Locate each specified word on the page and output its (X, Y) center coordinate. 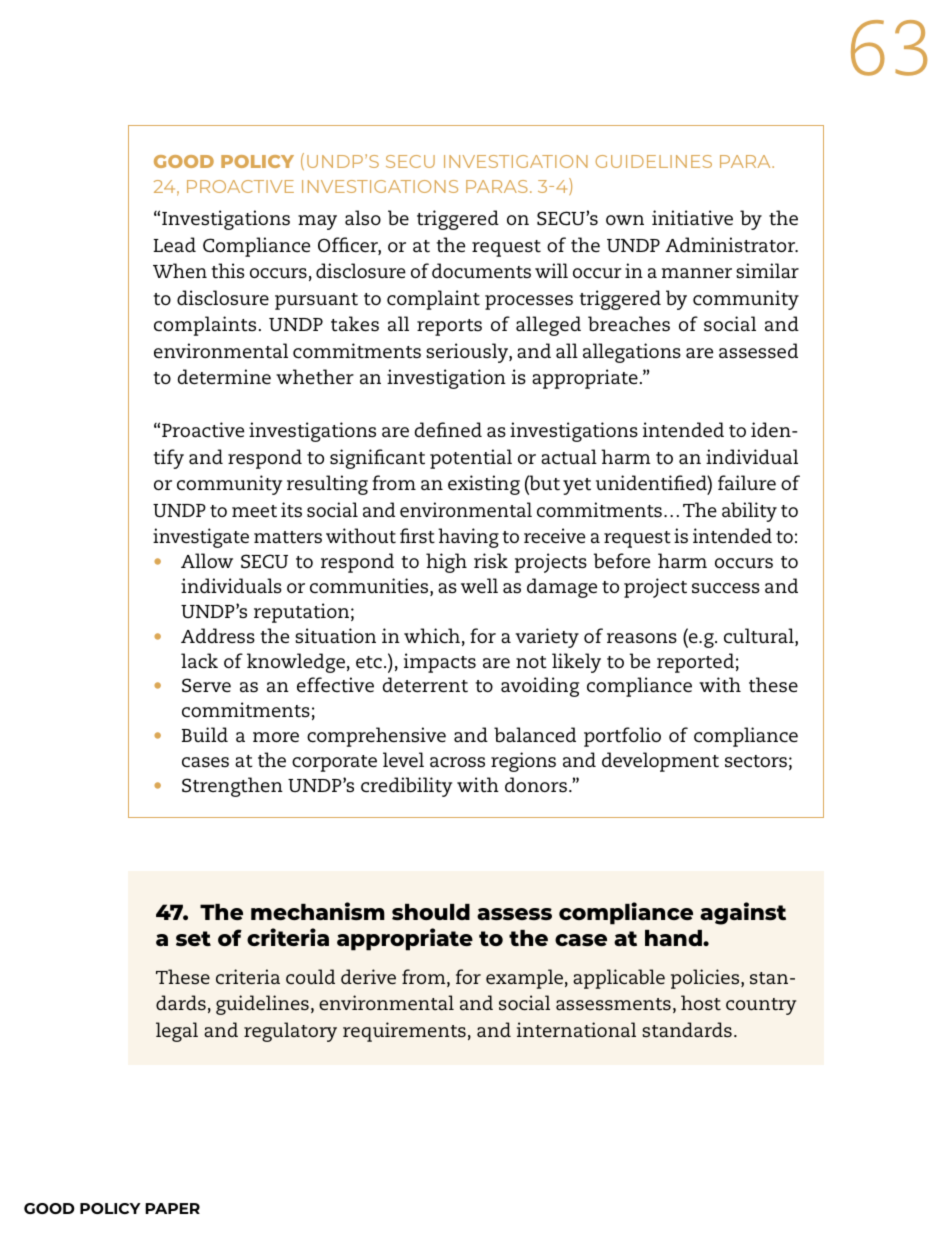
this (227, 271)
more (276, 737)
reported (695, 663)
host (701, 1003)
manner (697, 273)
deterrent (425, 685)
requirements (404, 1032)
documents (481, 271)
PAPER (172, 1208)
